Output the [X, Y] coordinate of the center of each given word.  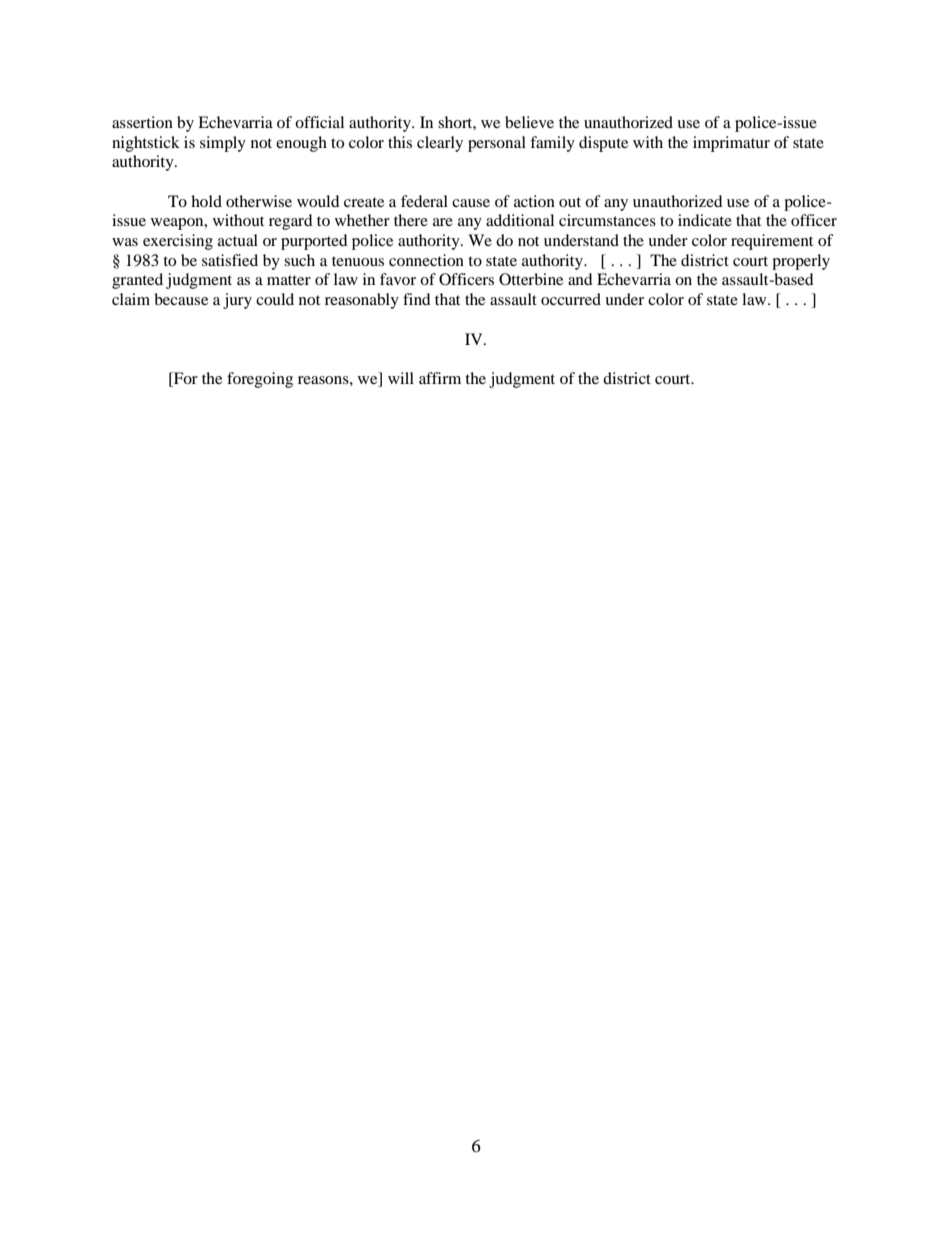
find [417, 299]
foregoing [260, 380]
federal [424, 201]
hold [206, 201]
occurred [571, 299]
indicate [705, 220]
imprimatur [731, 144]
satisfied [230, 260]
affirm [440, 378]
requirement [772, 242]
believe [529, 122]
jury [237, 301]
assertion [142, 122]
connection [426, 260]
